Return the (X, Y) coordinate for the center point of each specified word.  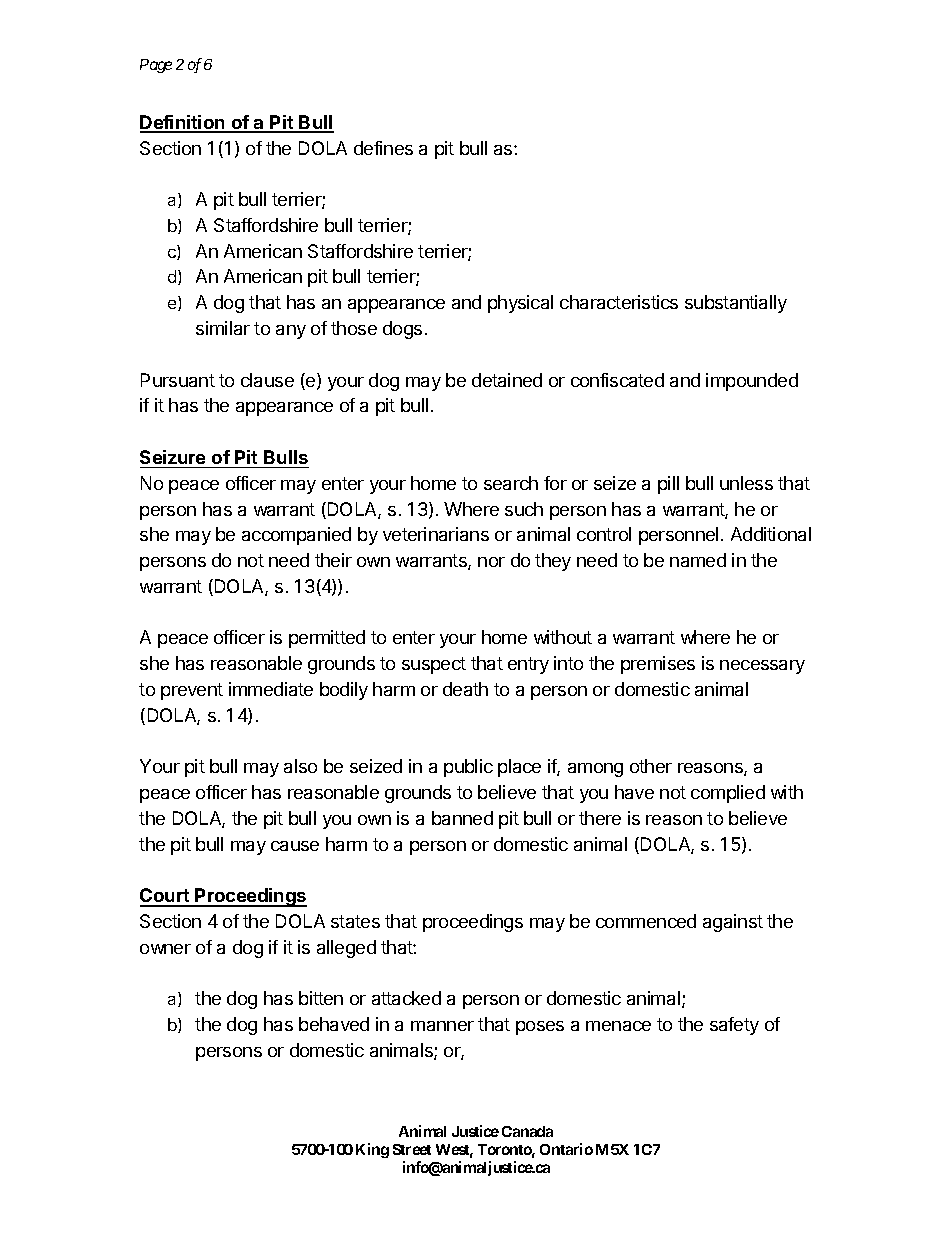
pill (668, 485)
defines (383, 148)
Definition (183, 123)
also (300, 766)
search (511, 483)
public (468, 768)
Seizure (172, 457)
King (372, 1150)
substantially (736, 304)
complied (728, 794)
